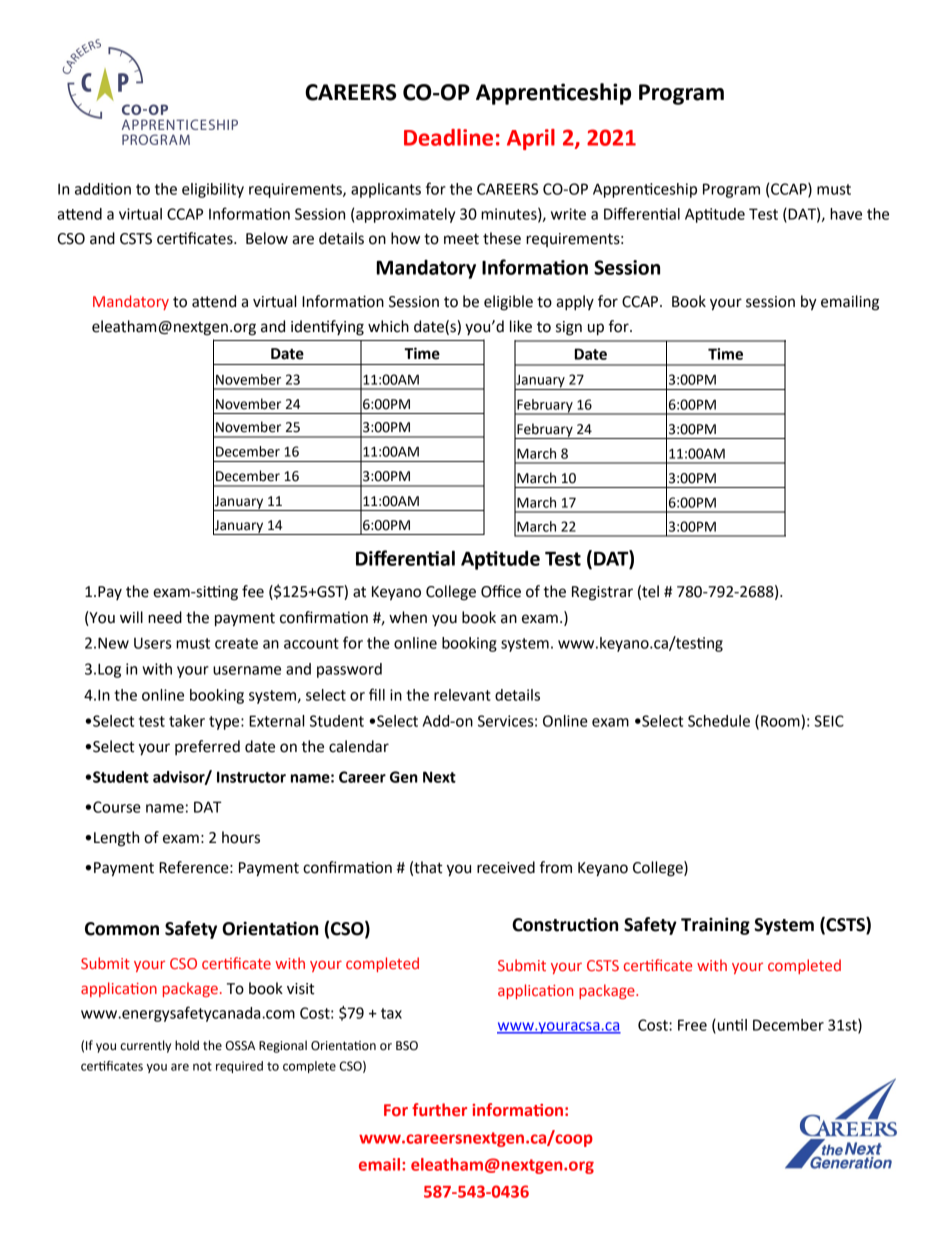 The image size is (952, 1233). Describe the element at coordinates (213, 190) in the screenshot. I see `eligibility` at that location.
